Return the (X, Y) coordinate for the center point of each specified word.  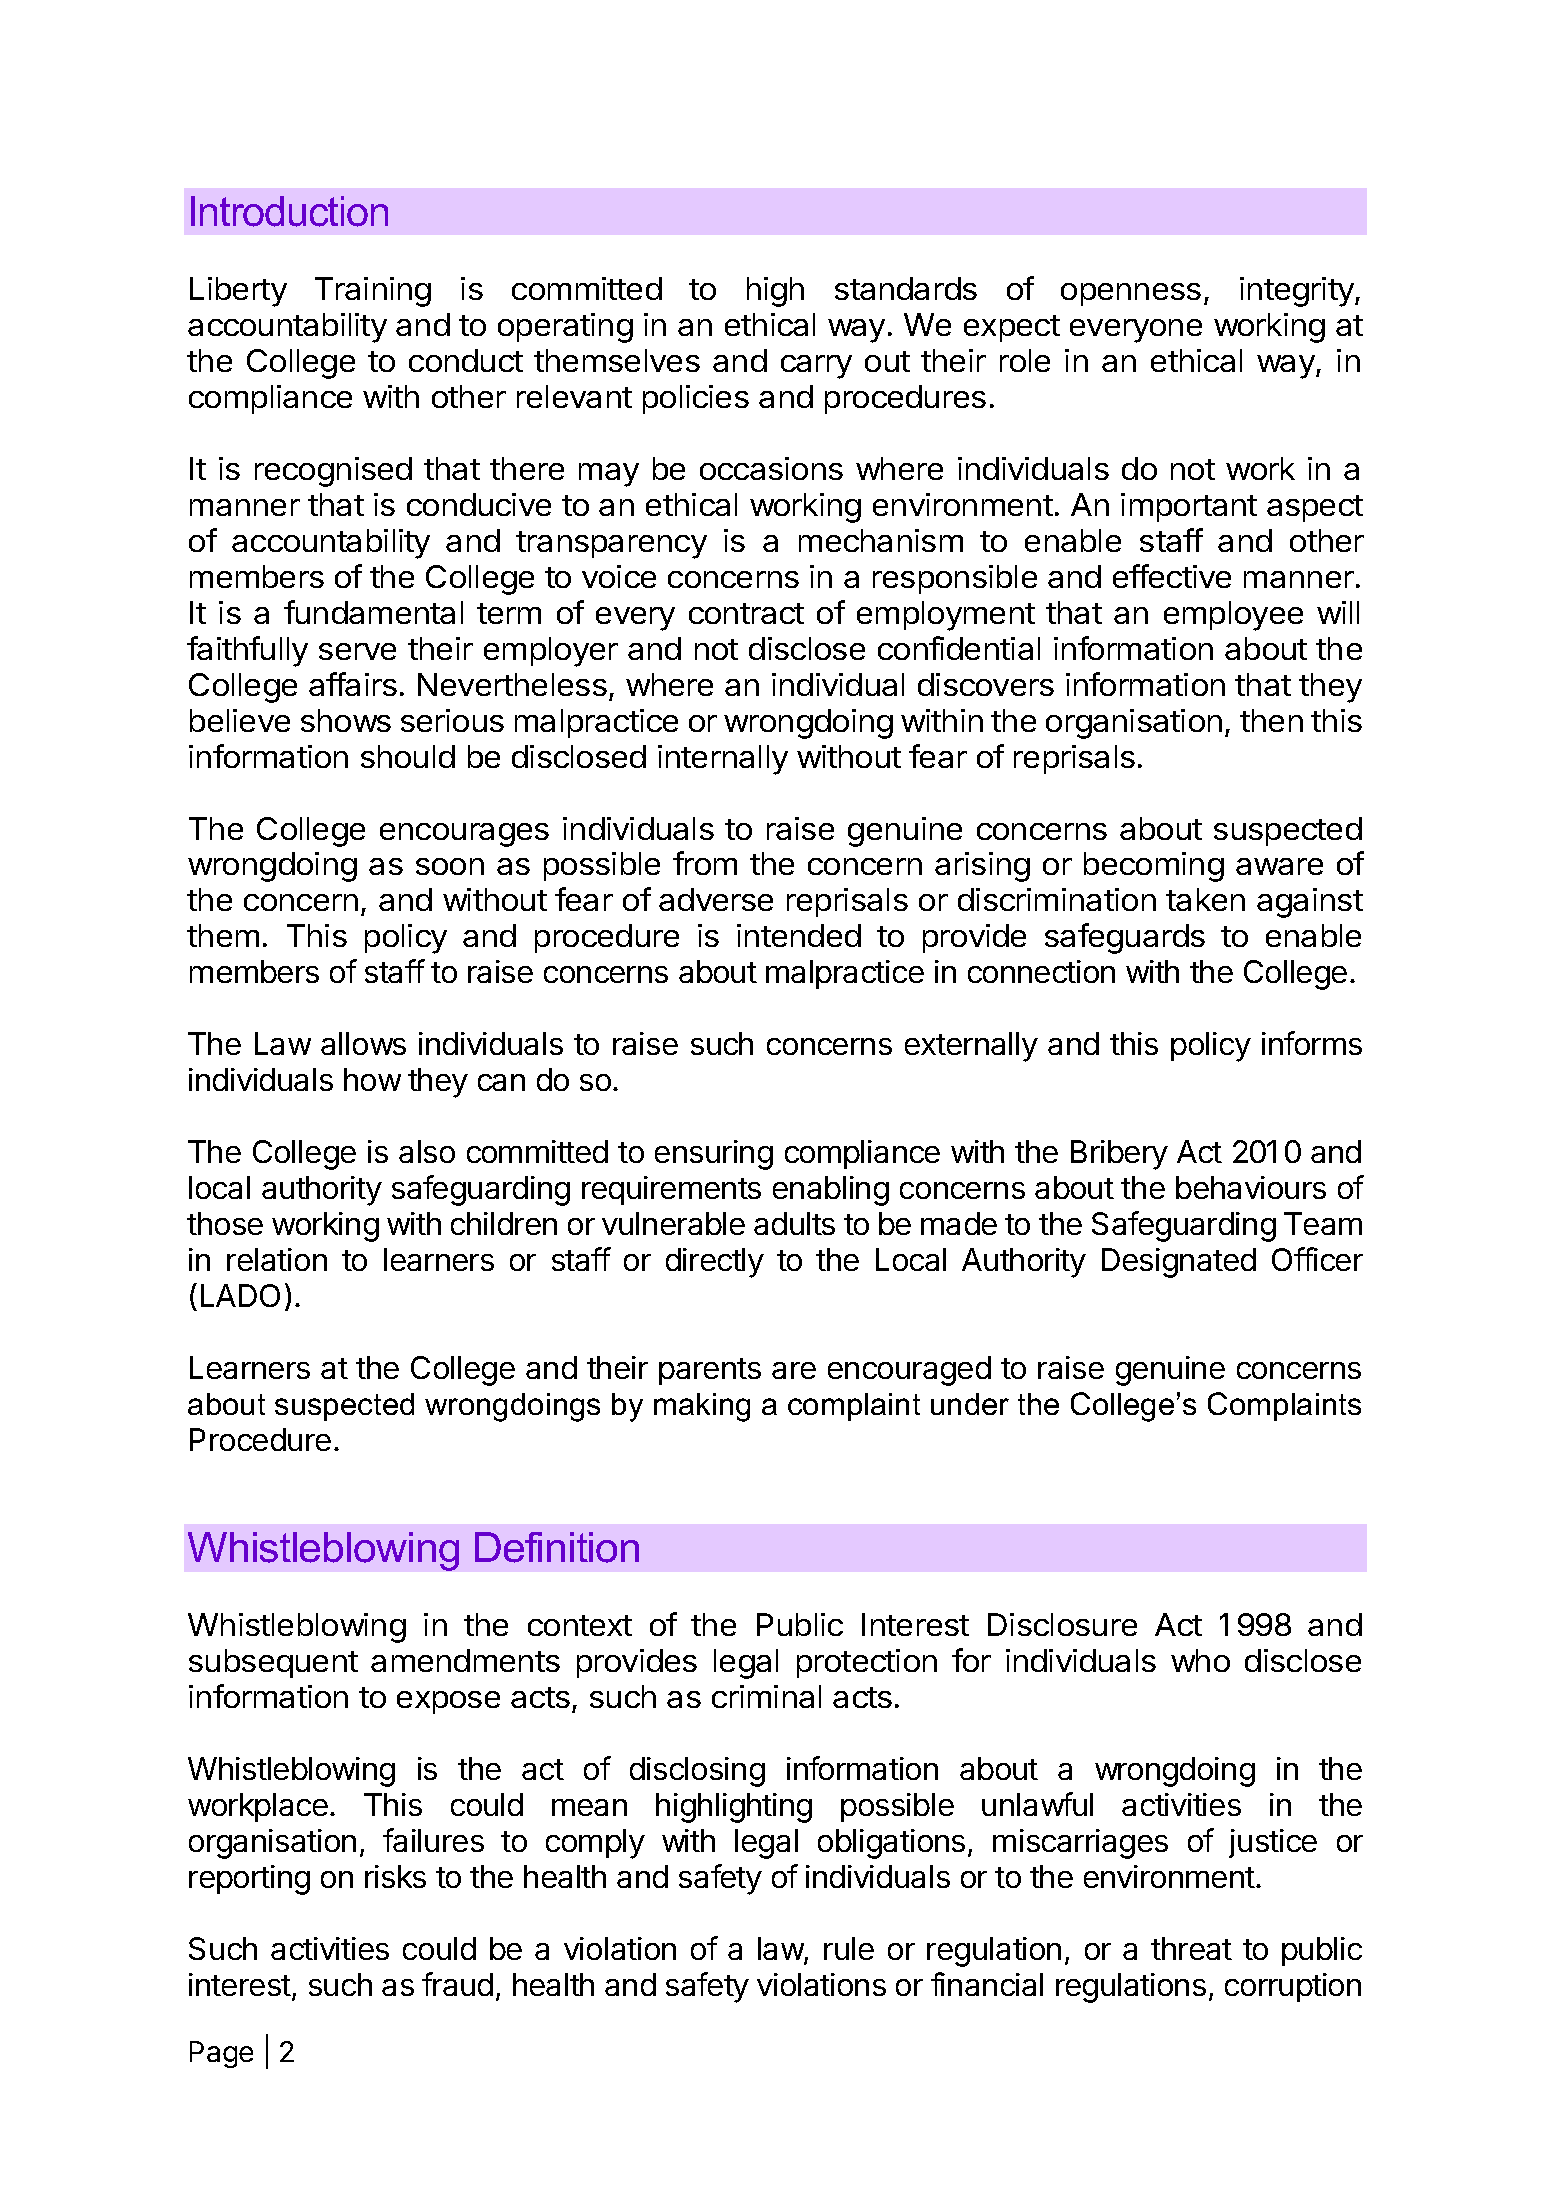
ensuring (714, 1155)
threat (1191, 1948)
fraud (457, 1984)
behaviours (1251, 1187)
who (1200, 1660)
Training (373, 292)
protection (867, 1663)
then (1271, 720)
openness (1131, 294)
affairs (353, 684)
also (427, 1151)
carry (816, 367)
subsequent (273, 1663)
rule (849, 1948)
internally (723, 760)
